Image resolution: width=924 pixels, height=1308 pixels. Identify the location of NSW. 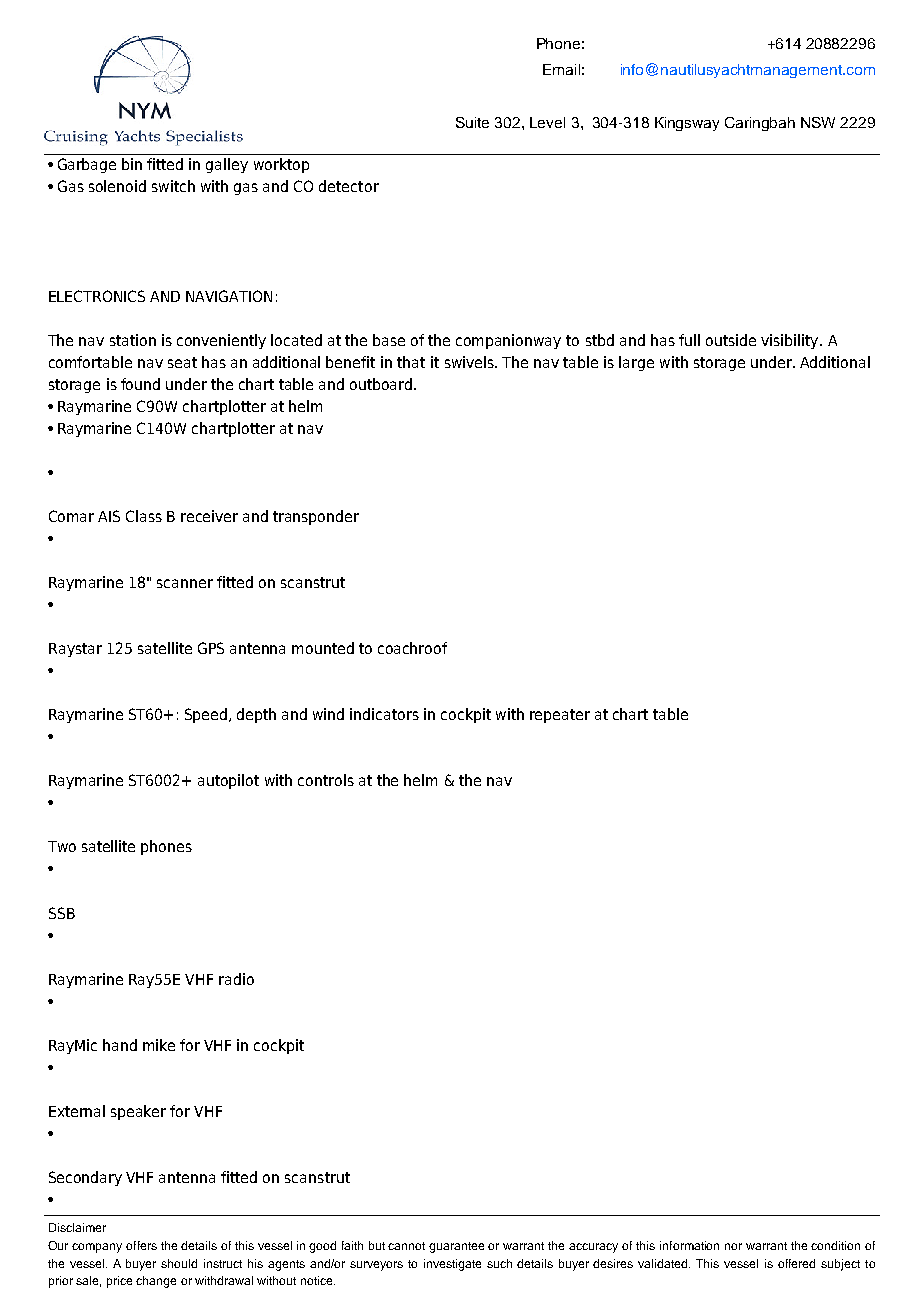
(818, 122).
